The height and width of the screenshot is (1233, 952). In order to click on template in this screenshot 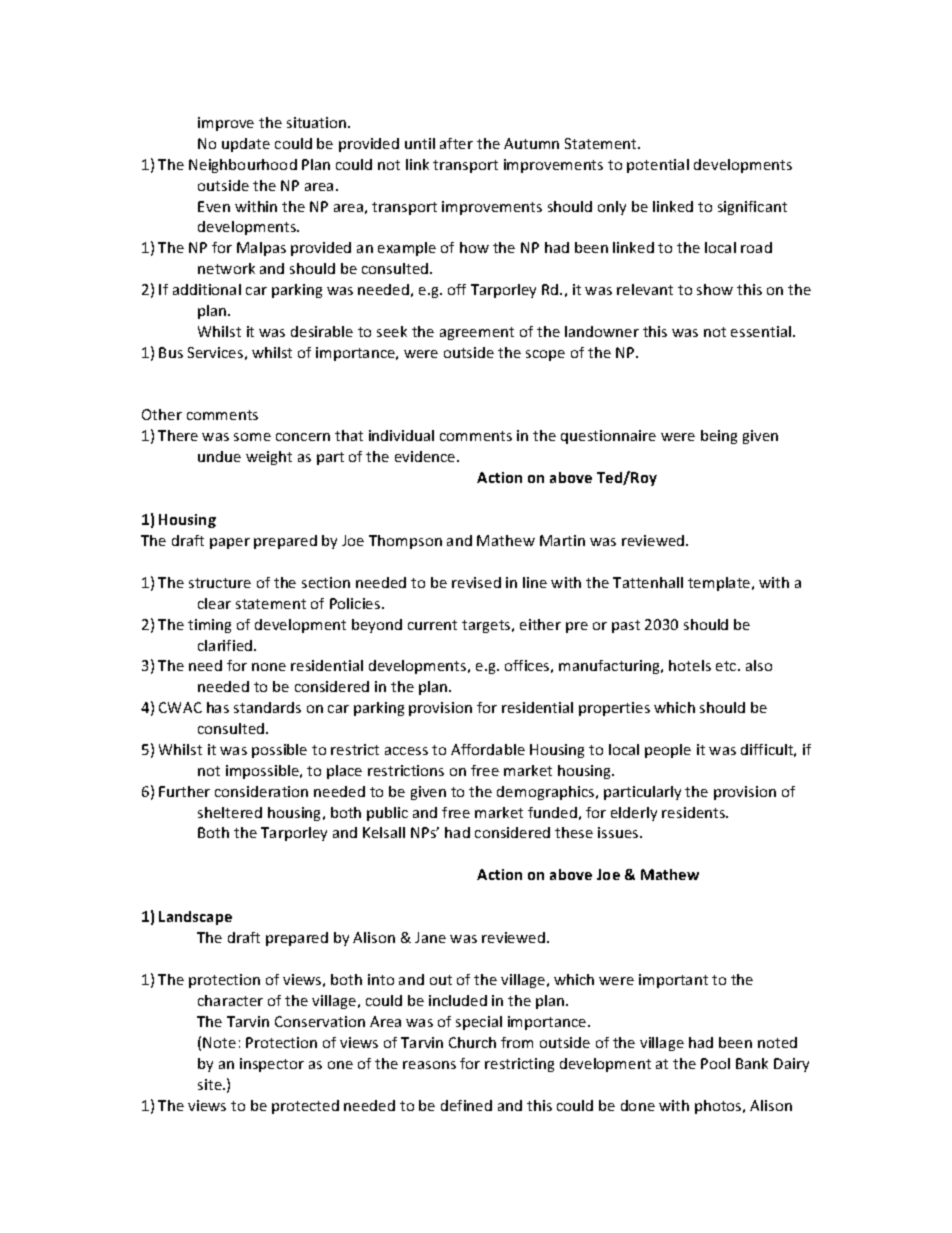, I will do `click(720, 584)`.
